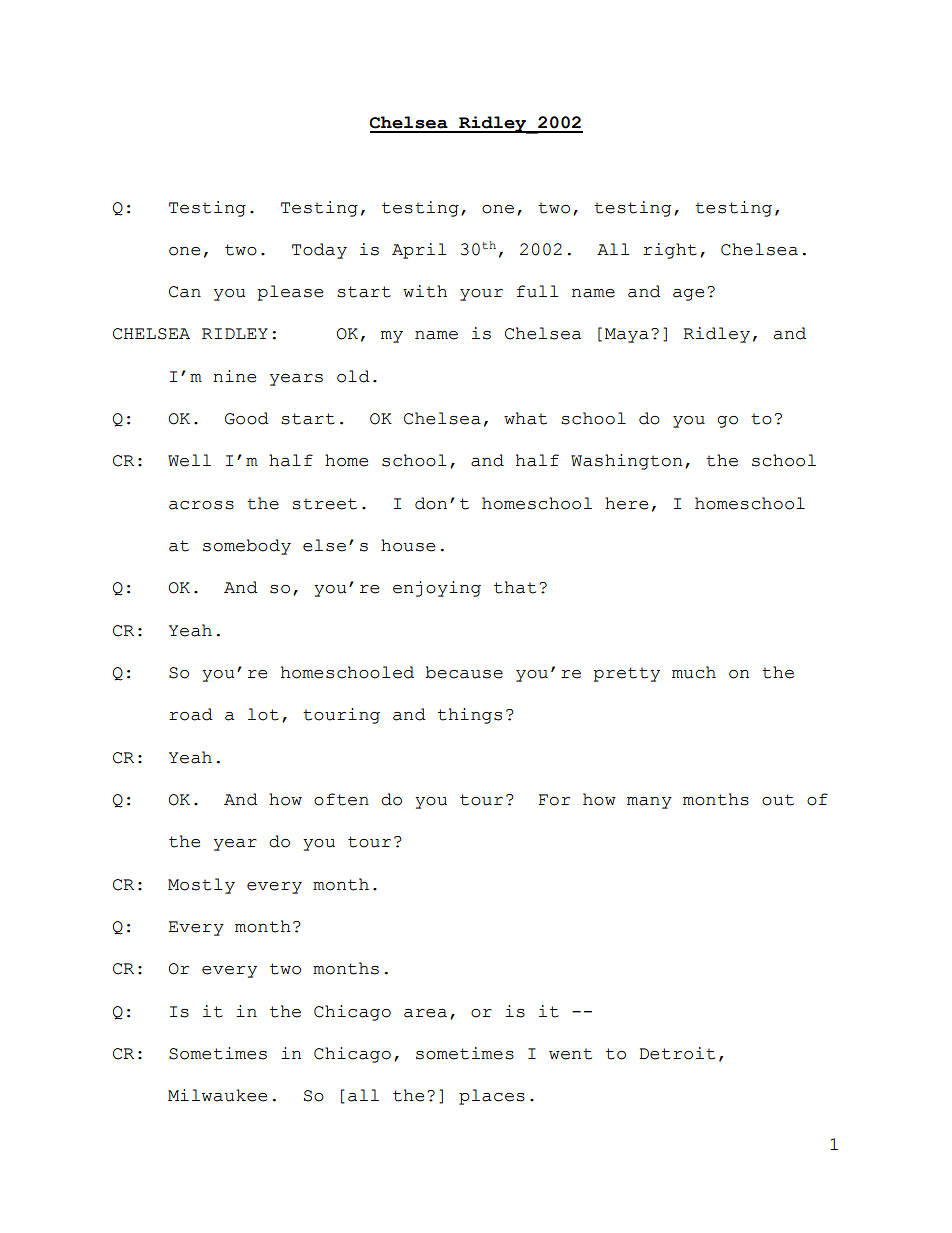 This screenshot has width=952, height=1233. What do you see at coordinates (201, 886) in the screenshot?
I see `Mostly` at bounding box center [201, 886].
